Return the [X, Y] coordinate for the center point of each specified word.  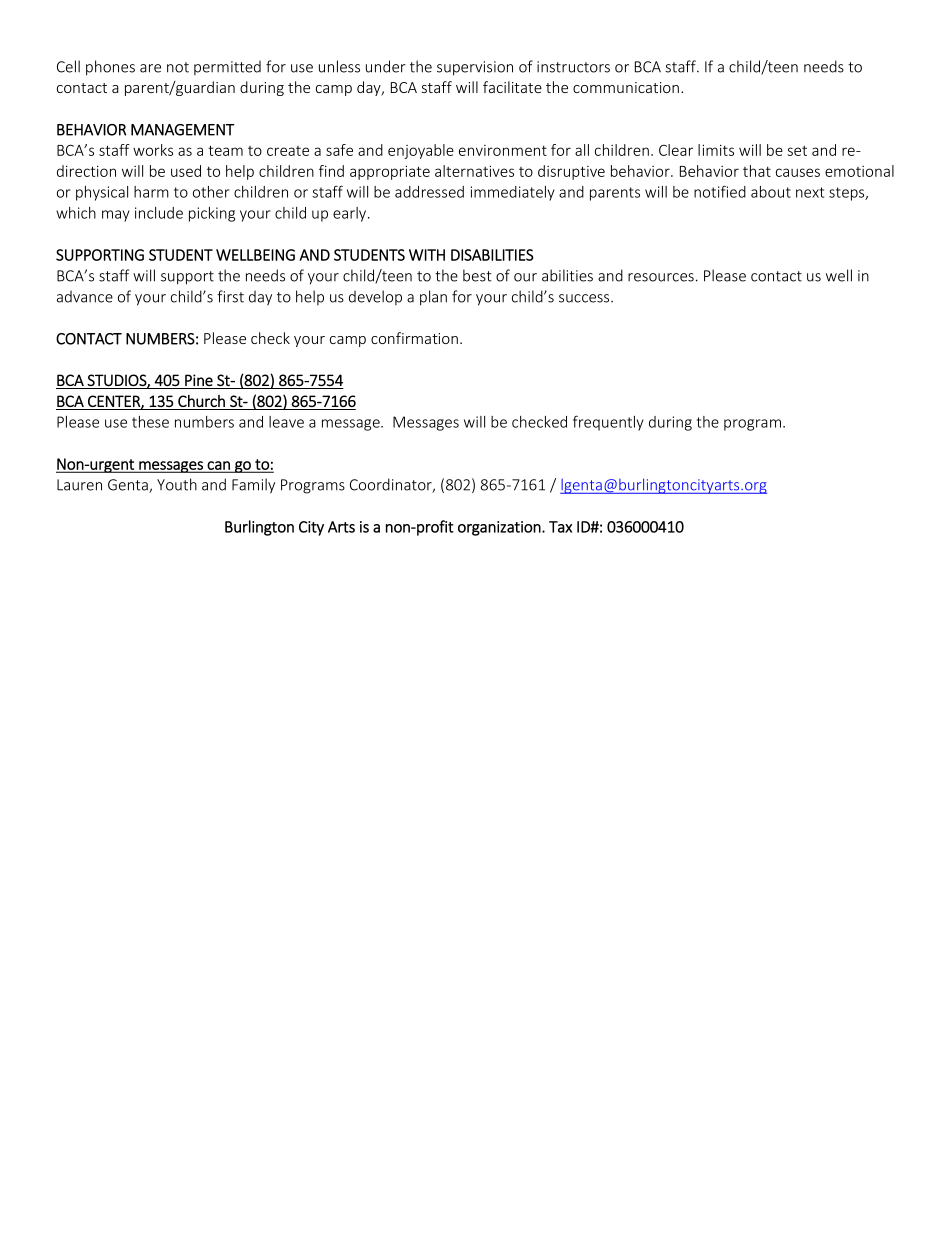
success [585, 298]
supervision [475, 68]
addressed [429, 192]
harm [151, 192]
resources [661, 277]
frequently [608, 423]
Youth [177, 484]
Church [201, 401]
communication [626, 87]
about [771, 192]
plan [433, 298]
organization [500, 528]
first [230, 296]
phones [110, 68]
